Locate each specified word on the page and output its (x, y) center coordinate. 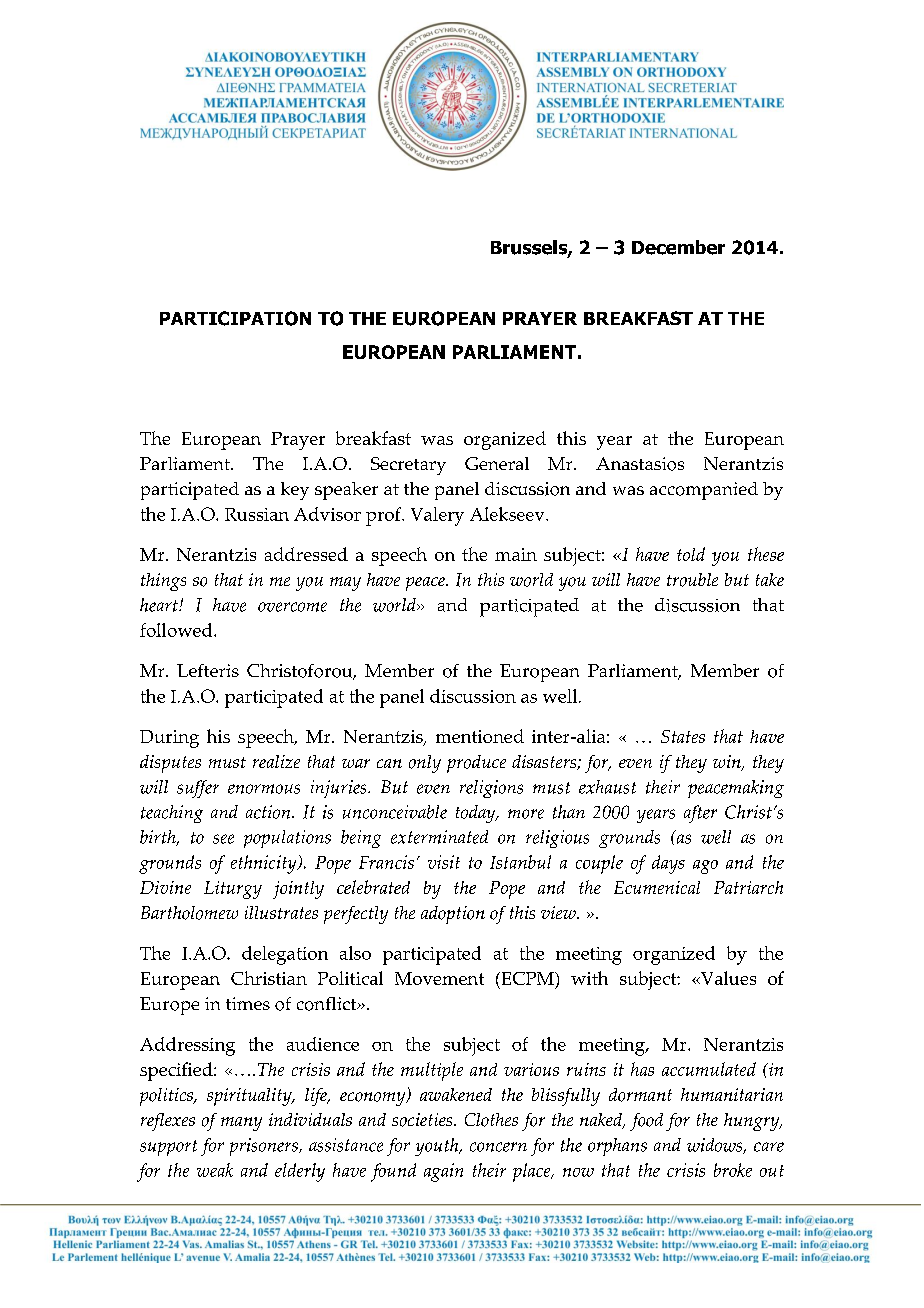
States (683, 736)
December (678, 247)
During (169, 739)
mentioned (480, 736)
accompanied (704, 491)
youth (438, 1147)
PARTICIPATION (235, 318)
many (241, 1124)
